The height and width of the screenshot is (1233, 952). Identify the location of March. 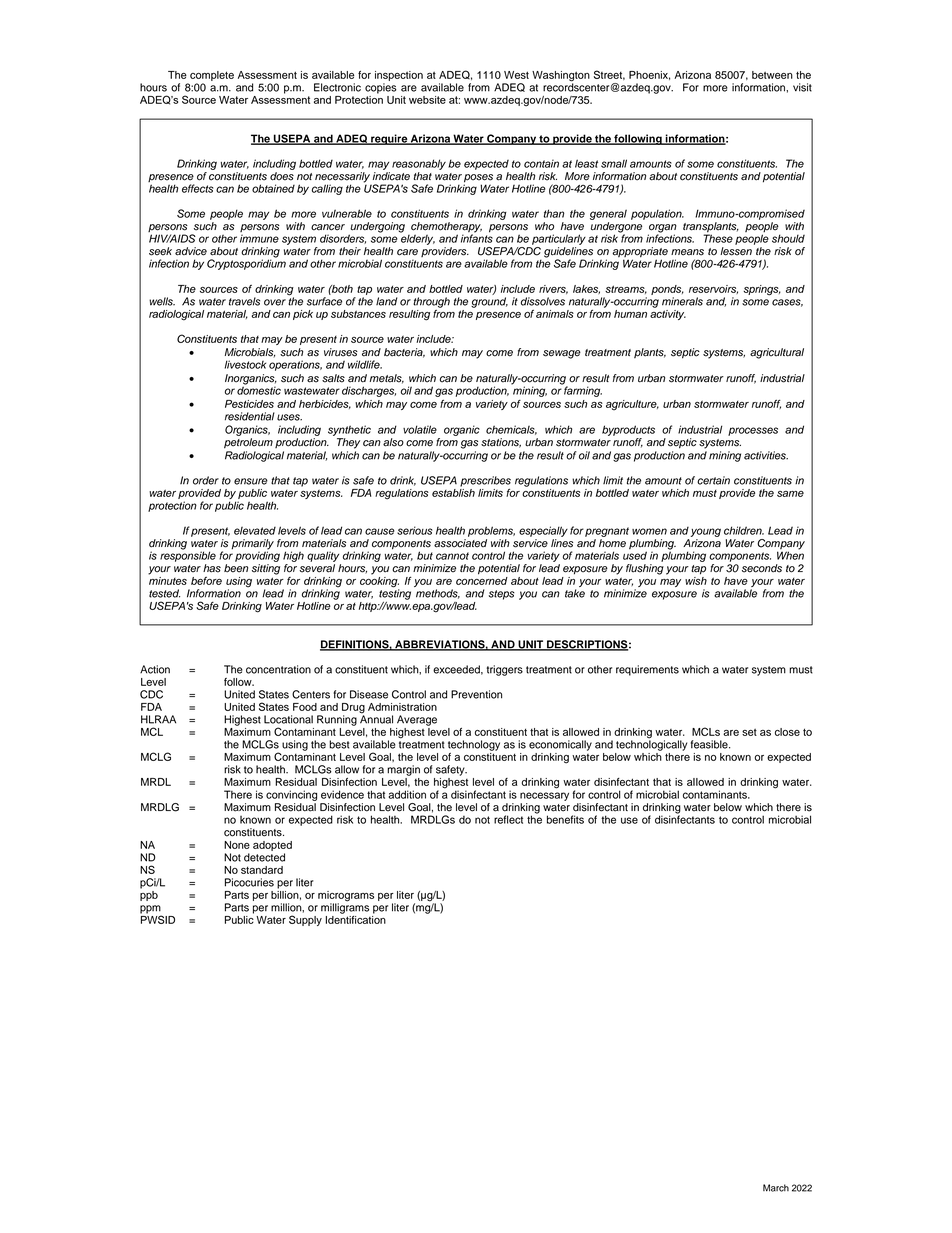
(776, 1188).
